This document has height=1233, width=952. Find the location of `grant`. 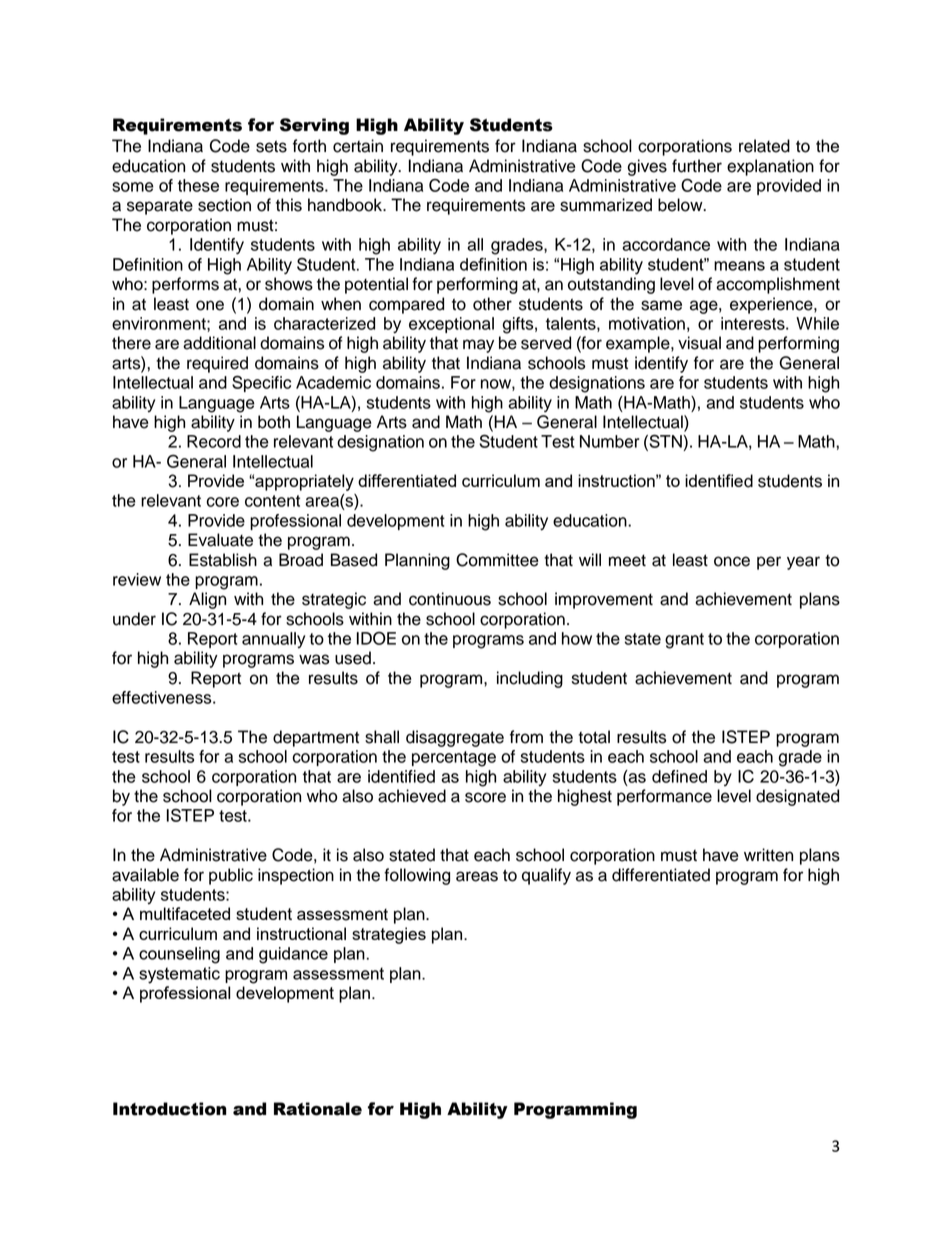

grant is located at coordinates (684, 641).
